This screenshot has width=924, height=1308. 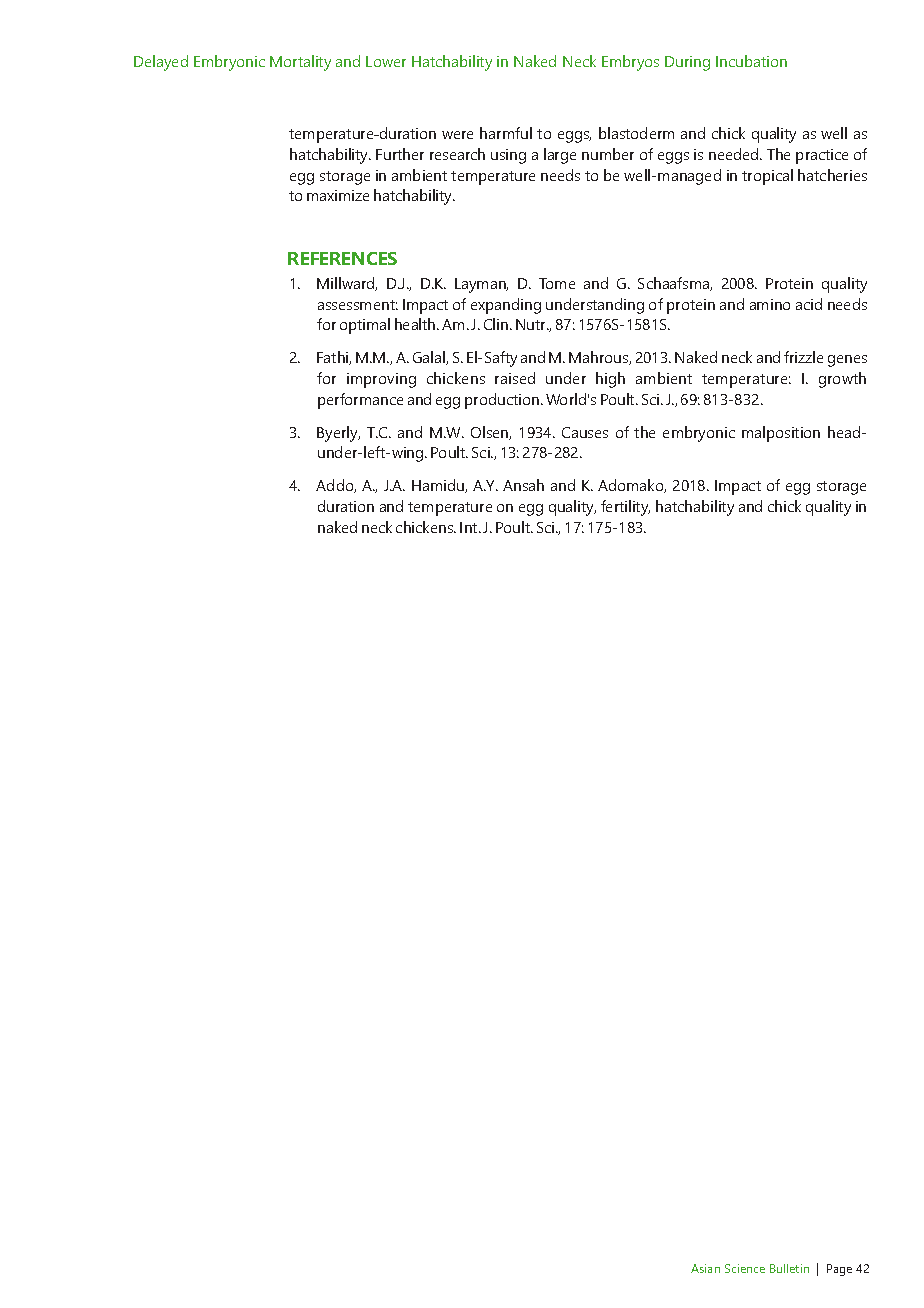 I want to click on production, so click(x=503, y=401).
